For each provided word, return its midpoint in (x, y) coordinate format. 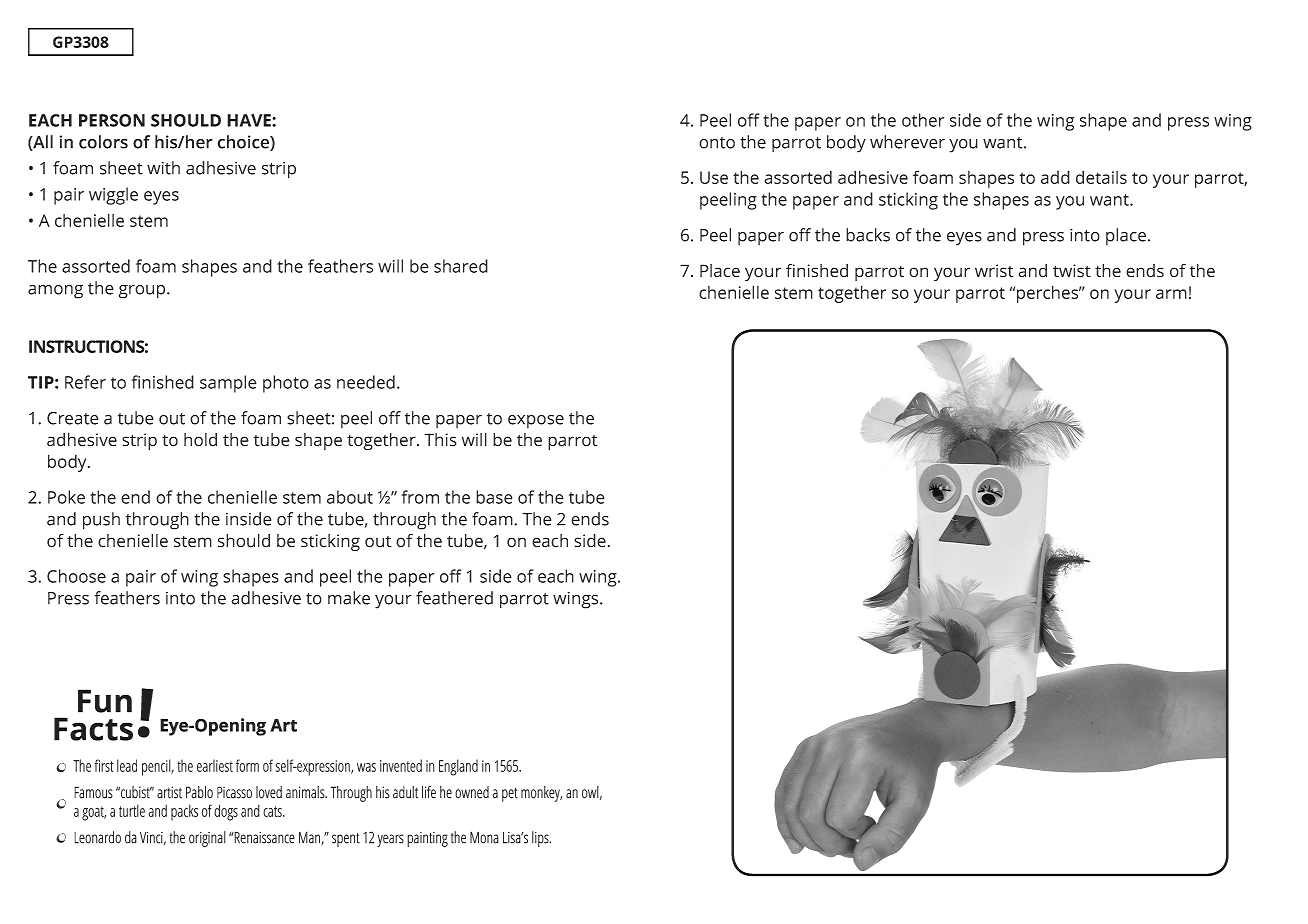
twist (1072, 271)
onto (717, 143)
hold (200, 440)
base (494, 497)
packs (184, 812)
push (101, 521)
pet (510, 794)
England (458, 767)
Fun (105, 701)
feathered (454, 598)
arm (1171, 294)
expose (536, 421)
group (143, 292)
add (1055, 177)
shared (461, 266)
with (163, 168)
